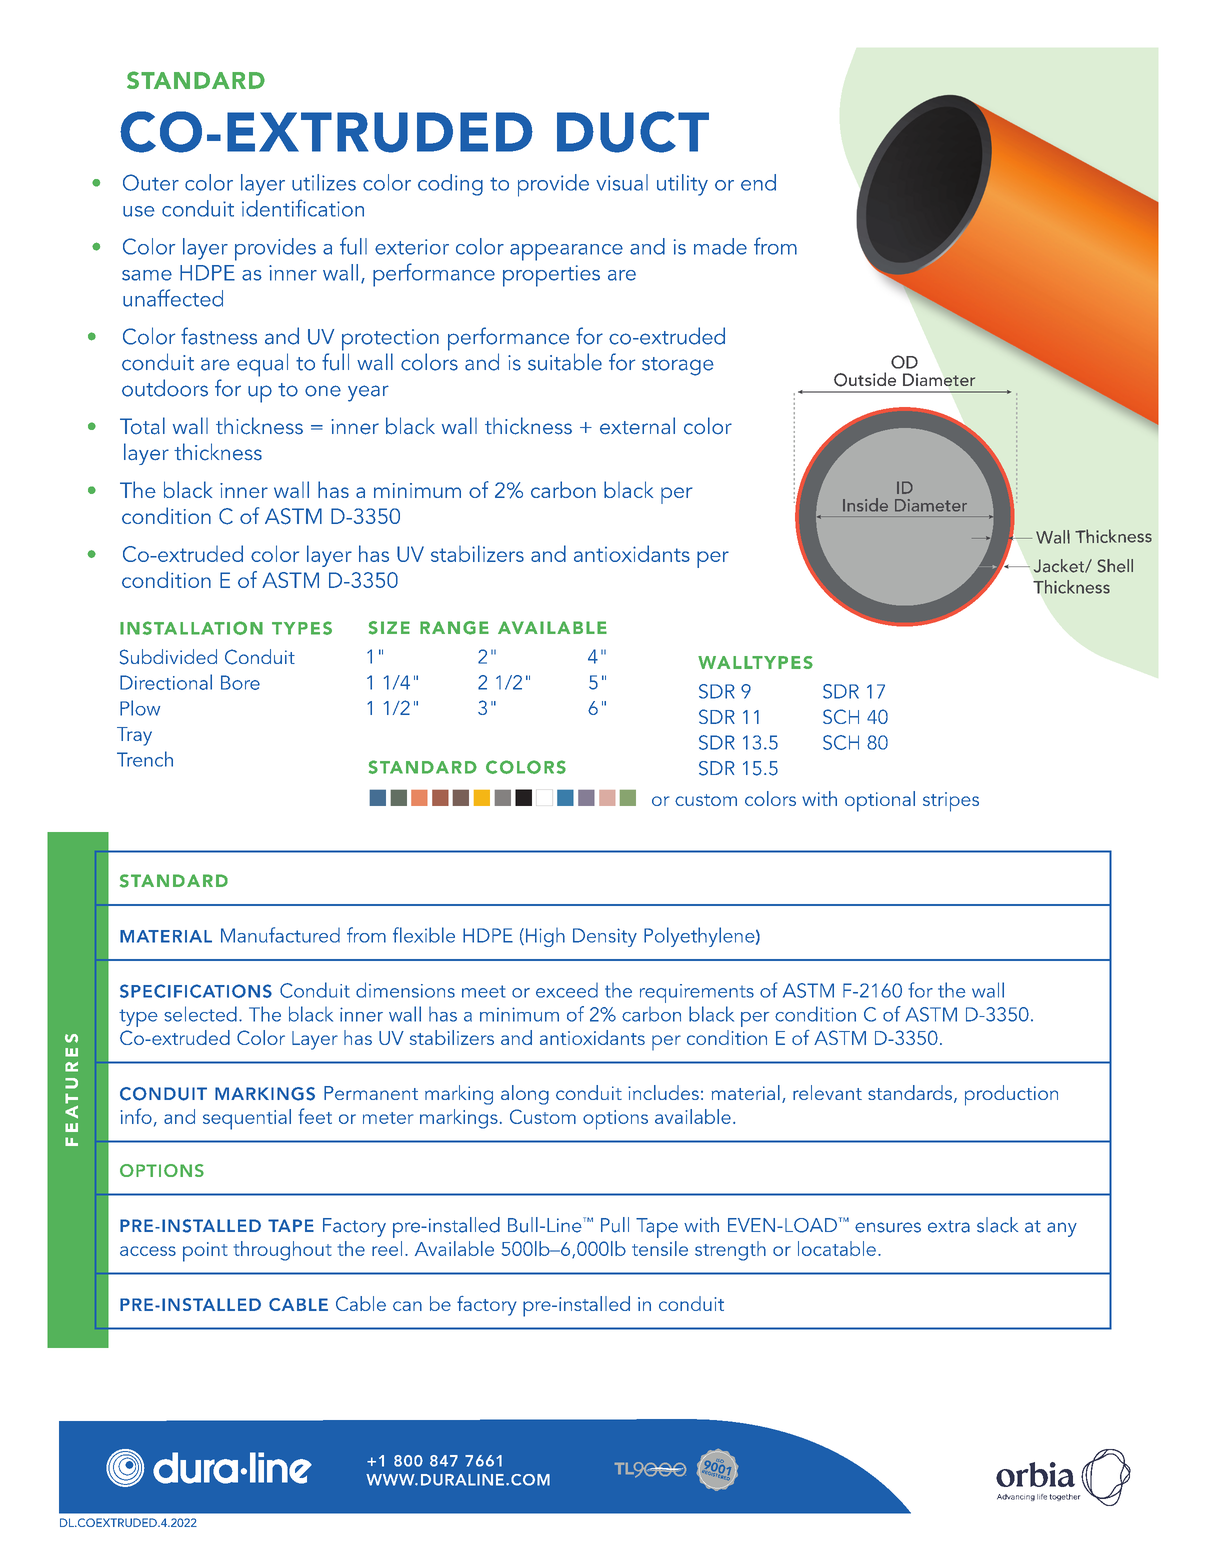 This page has width=1206, height=1561. Describe the element at coordinates (303, 208) in the page. I see `identification` at that location.
